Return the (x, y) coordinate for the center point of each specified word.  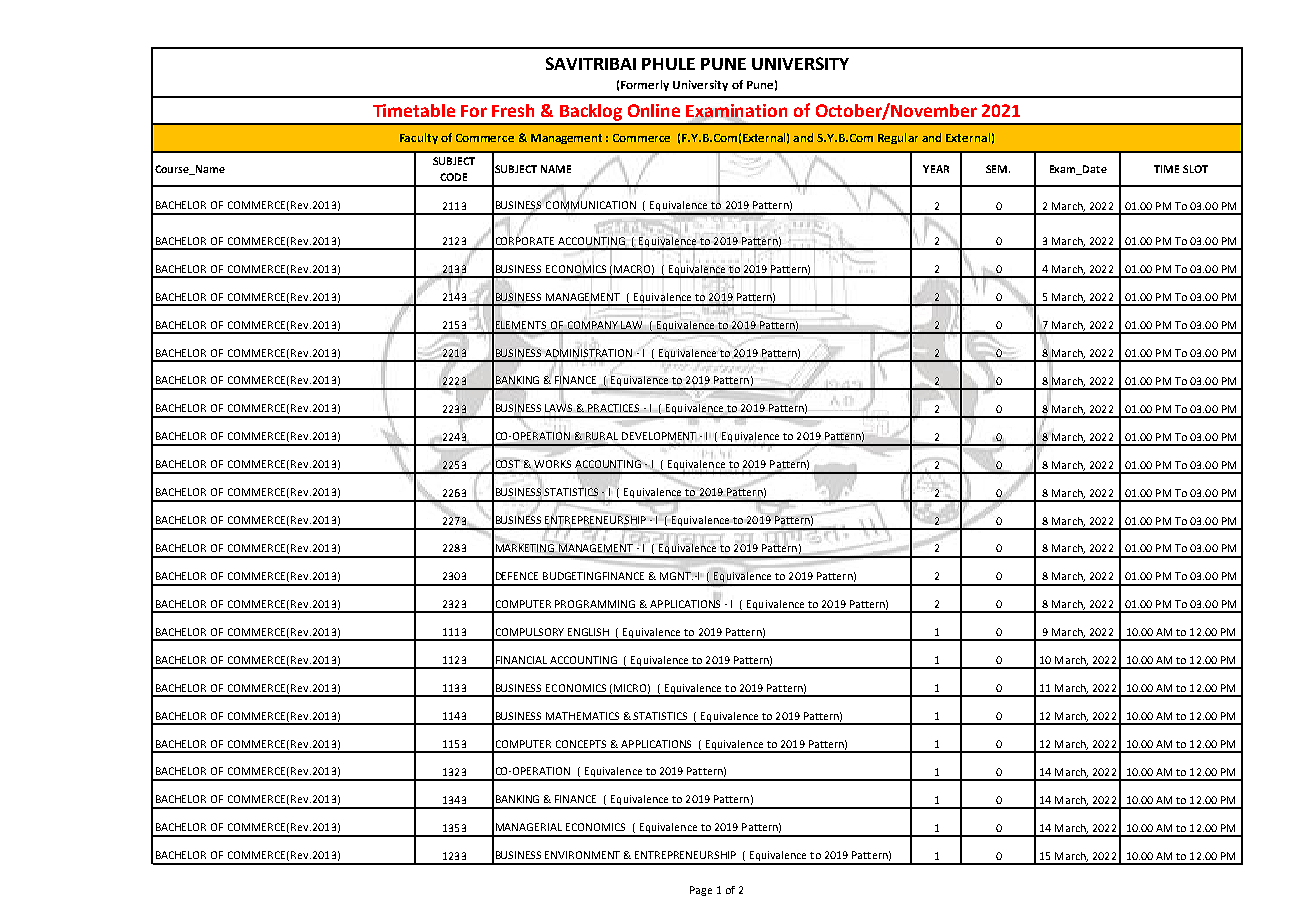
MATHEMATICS (582, 716)
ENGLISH (588, 632)
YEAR (936, 169)
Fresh (513, 110)
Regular (898, 138)
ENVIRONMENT (582, 855)
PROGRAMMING (595, 604)
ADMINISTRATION (588, 353)
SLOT (1195, 169)
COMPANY (593, 325)
